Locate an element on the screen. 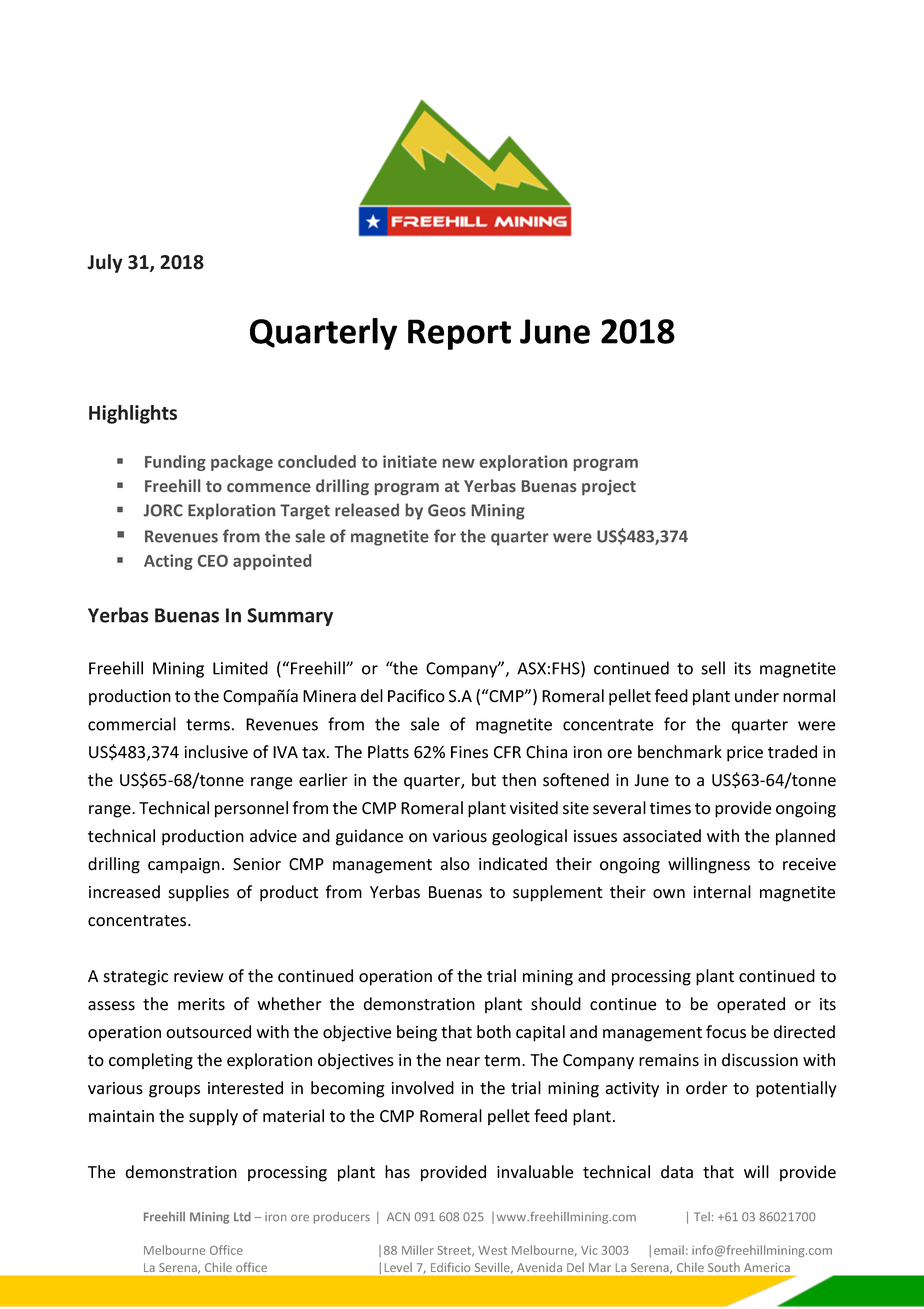 The width and height of the screenshot is (924, 1309). operated is located at coordinates (751, 1005).
